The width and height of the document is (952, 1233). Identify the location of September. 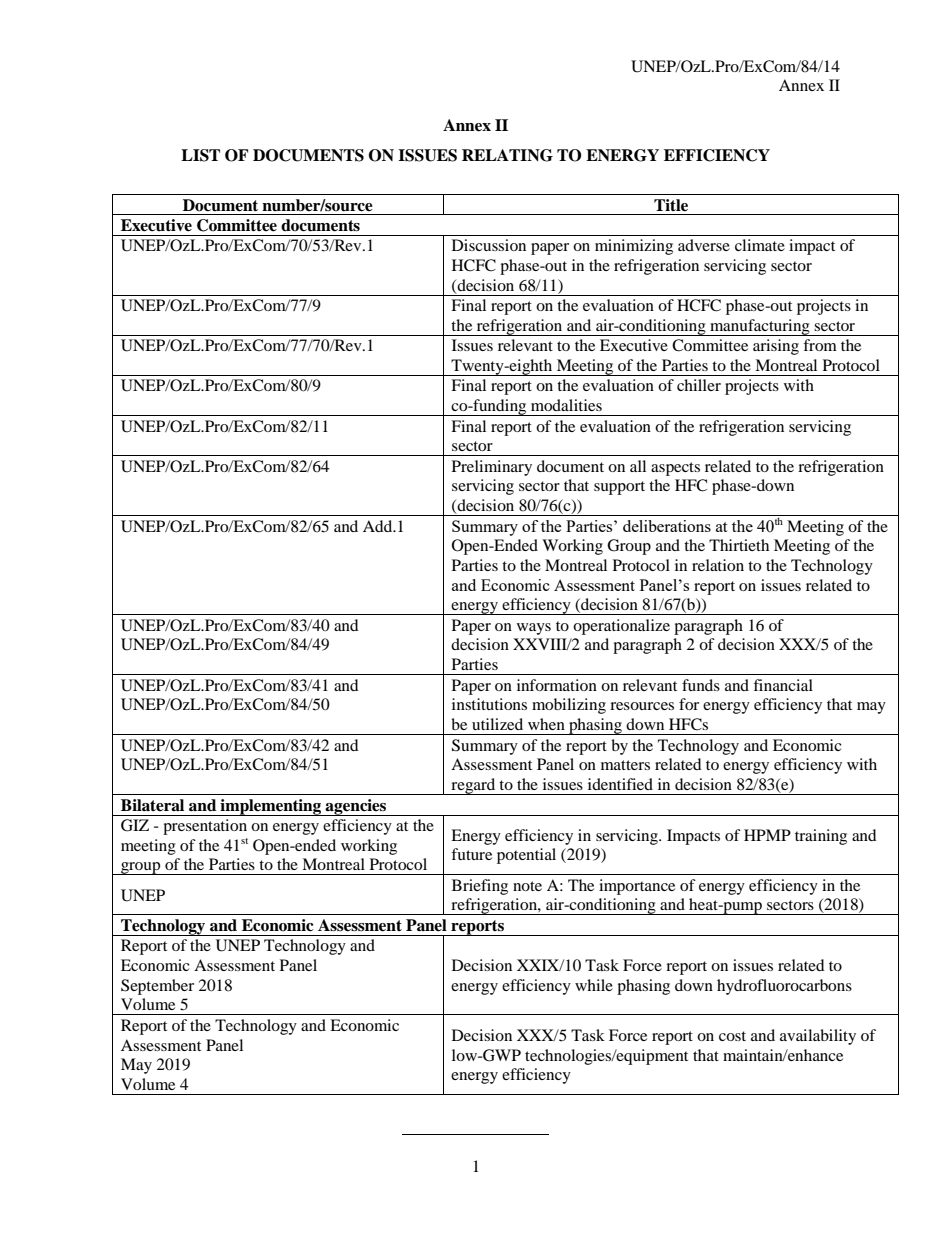
(157, 987).
